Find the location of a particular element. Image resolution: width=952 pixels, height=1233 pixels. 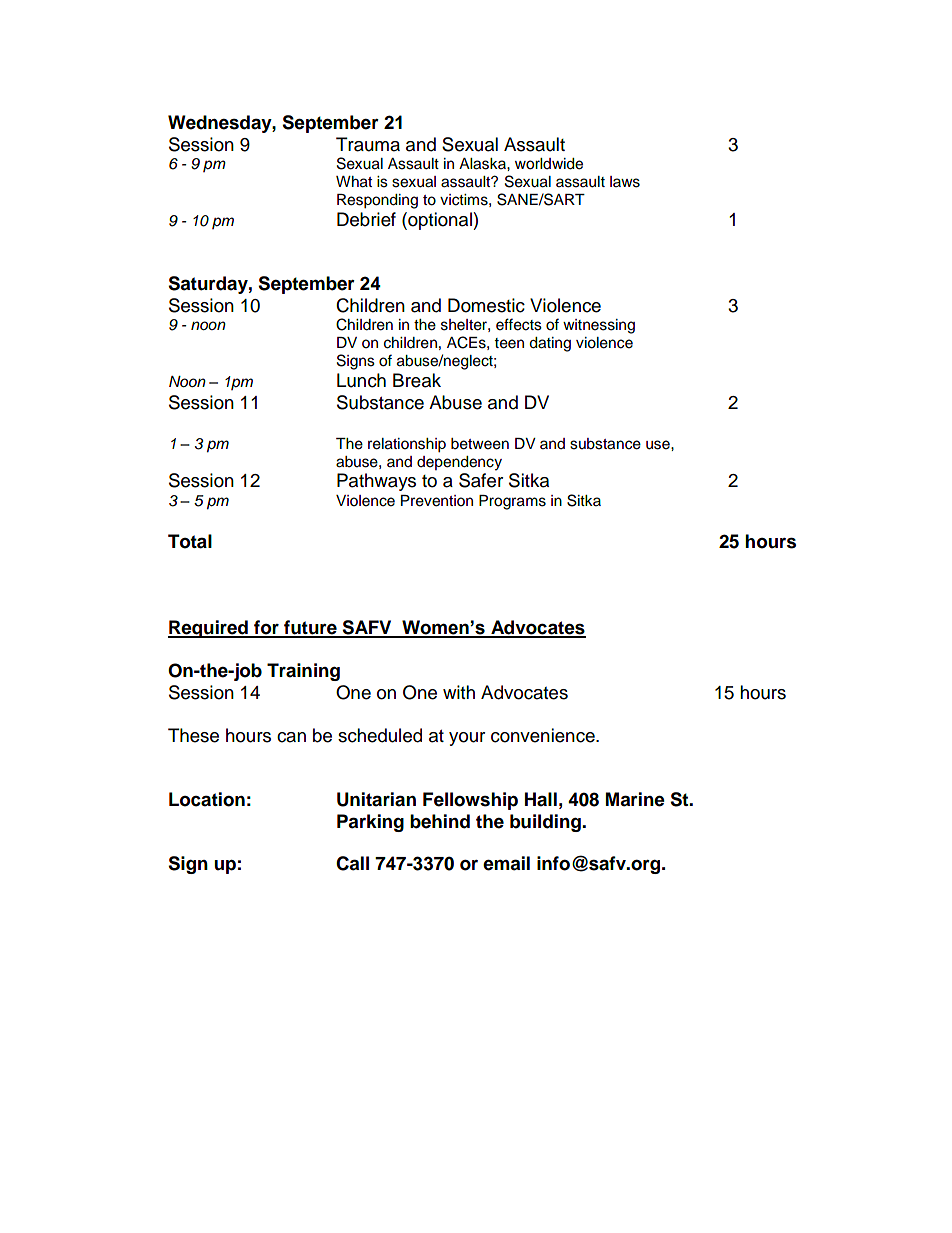

Location is located at coordinates (207, 799).
